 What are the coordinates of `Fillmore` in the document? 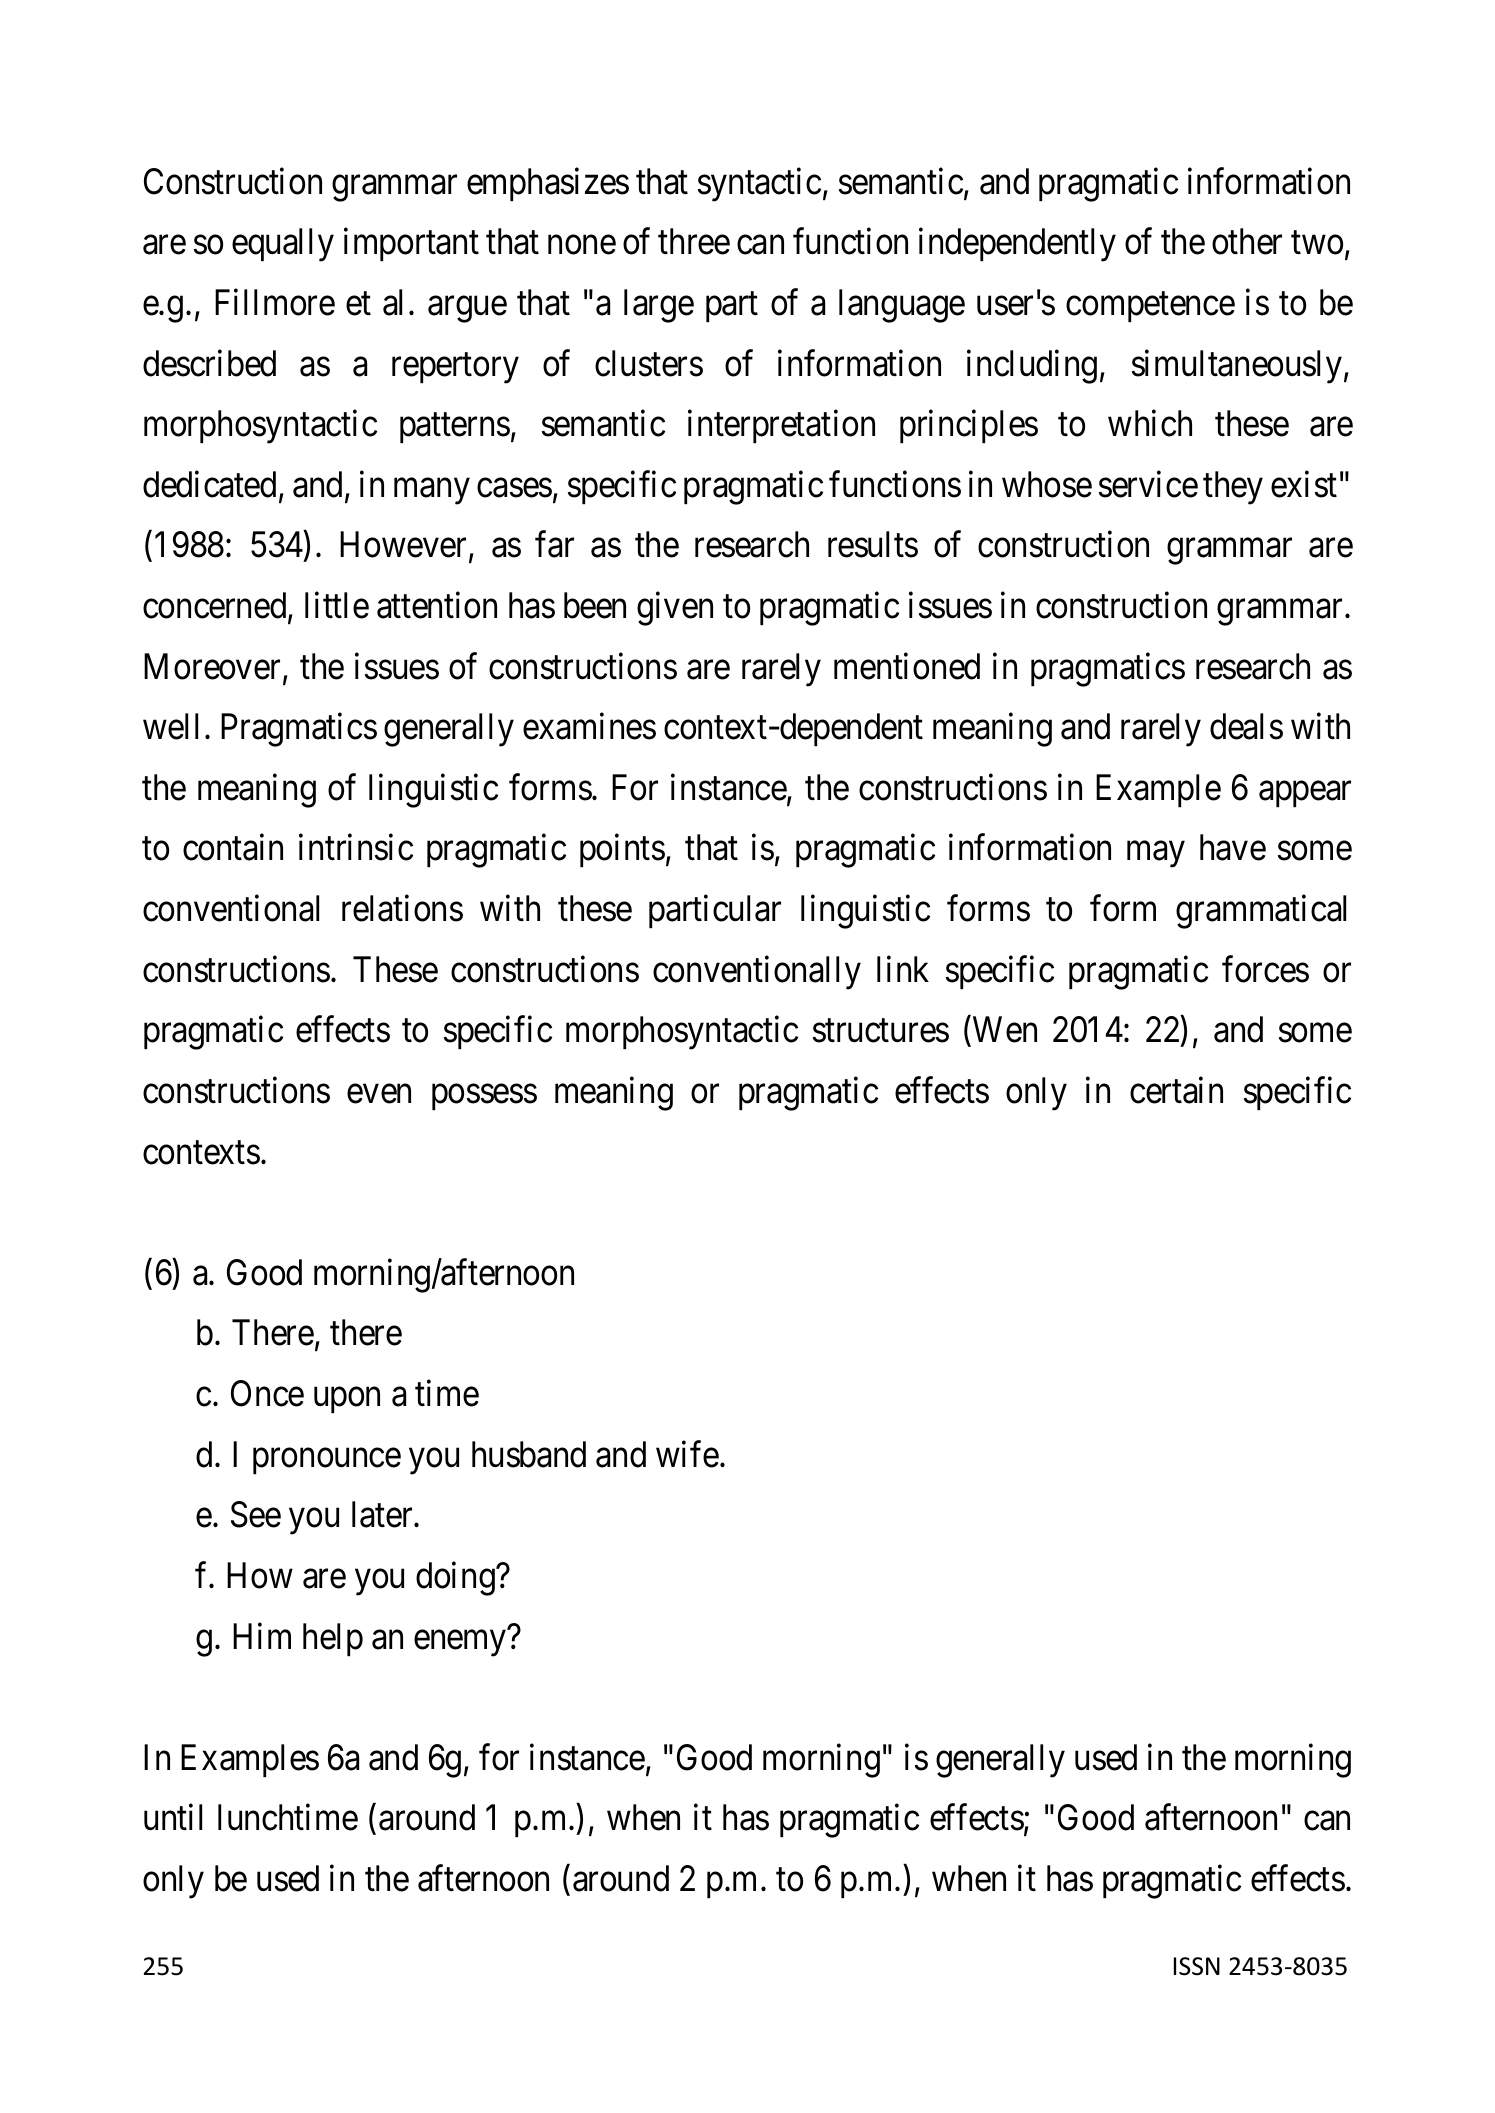 It's located at (275, 302).
